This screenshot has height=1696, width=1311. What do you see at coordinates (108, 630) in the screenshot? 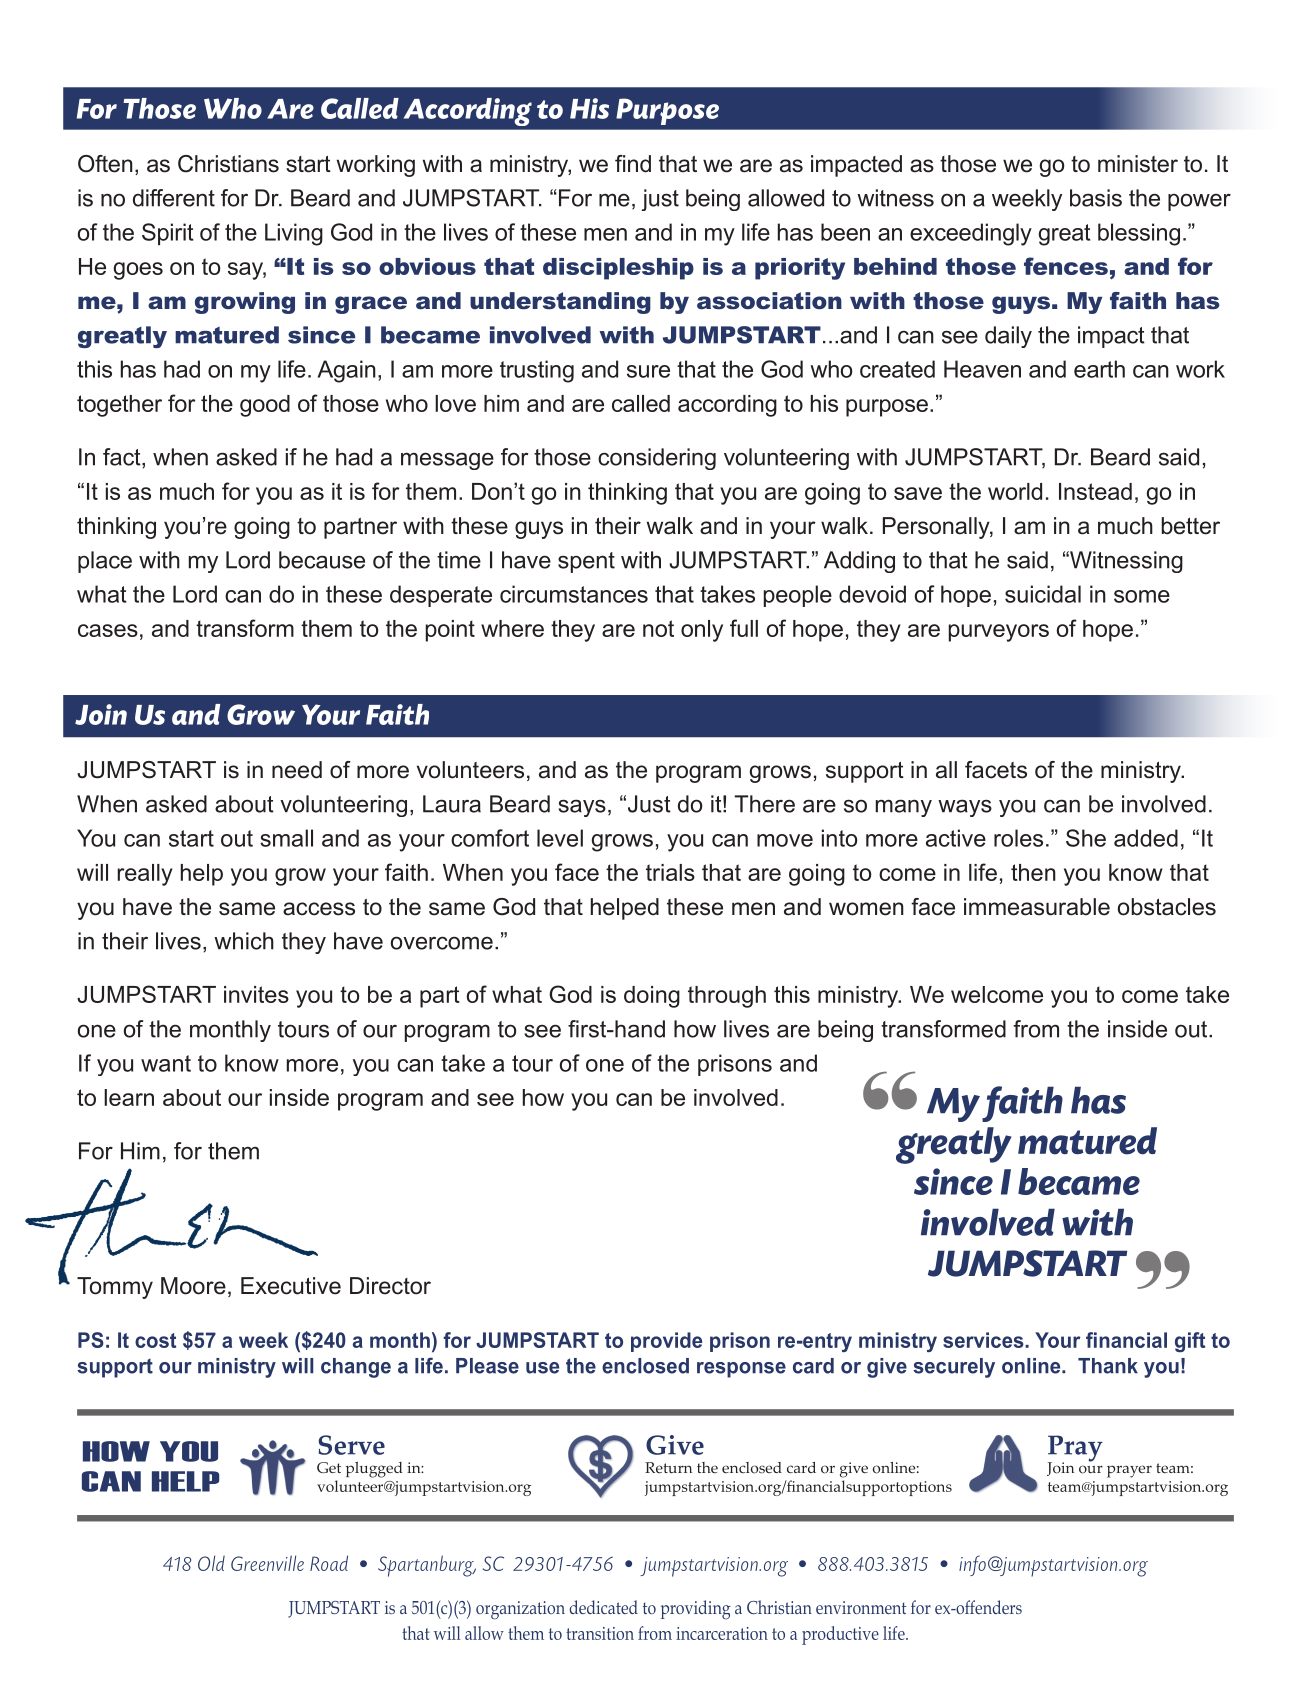
I see `cases` at bounding box center [108, 630].
